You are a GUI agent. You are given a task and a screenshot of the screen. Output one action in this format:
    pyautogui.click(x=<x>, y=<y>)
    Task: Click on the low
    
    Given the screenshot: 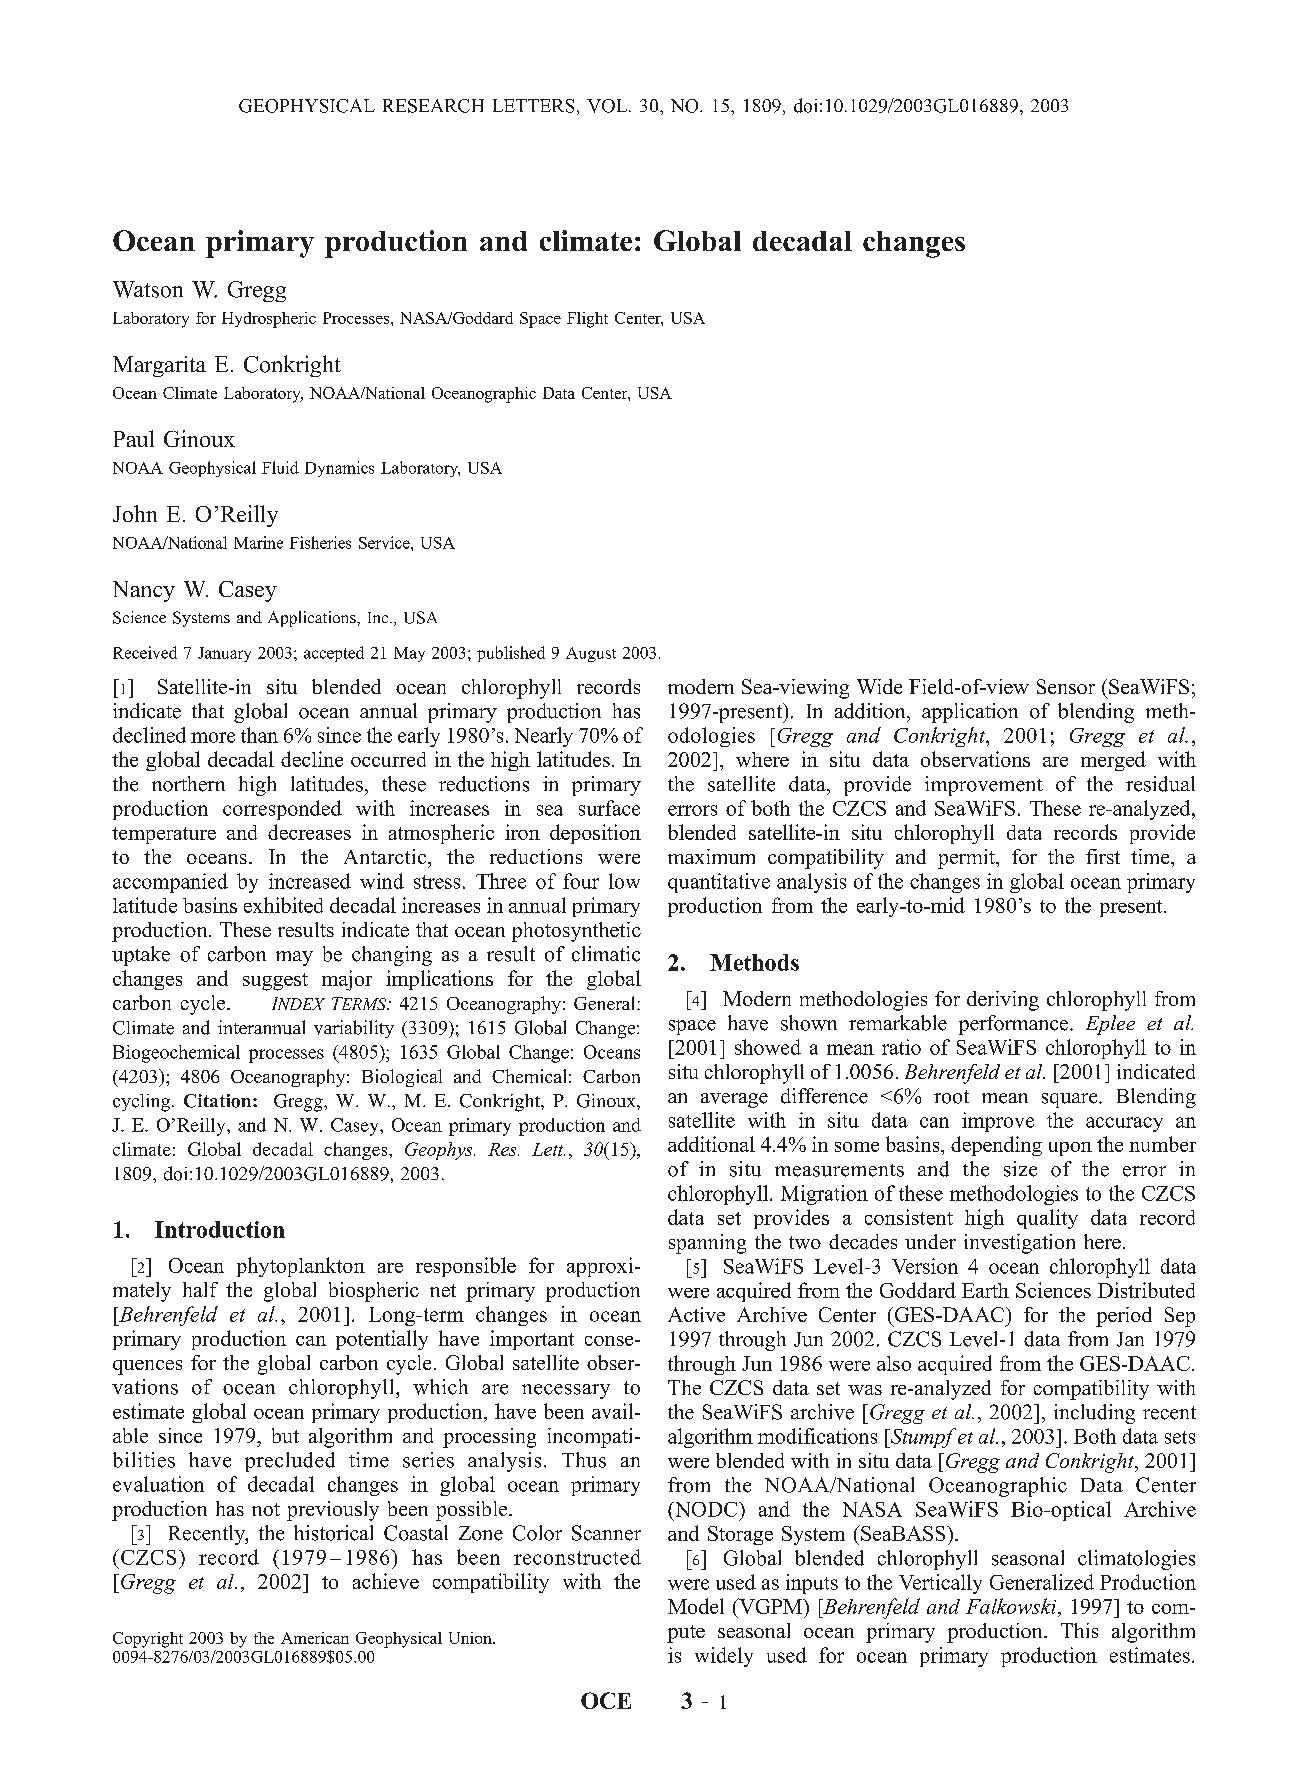 What is the action you would take?
    pyautogui.click(x=624, y=881)
